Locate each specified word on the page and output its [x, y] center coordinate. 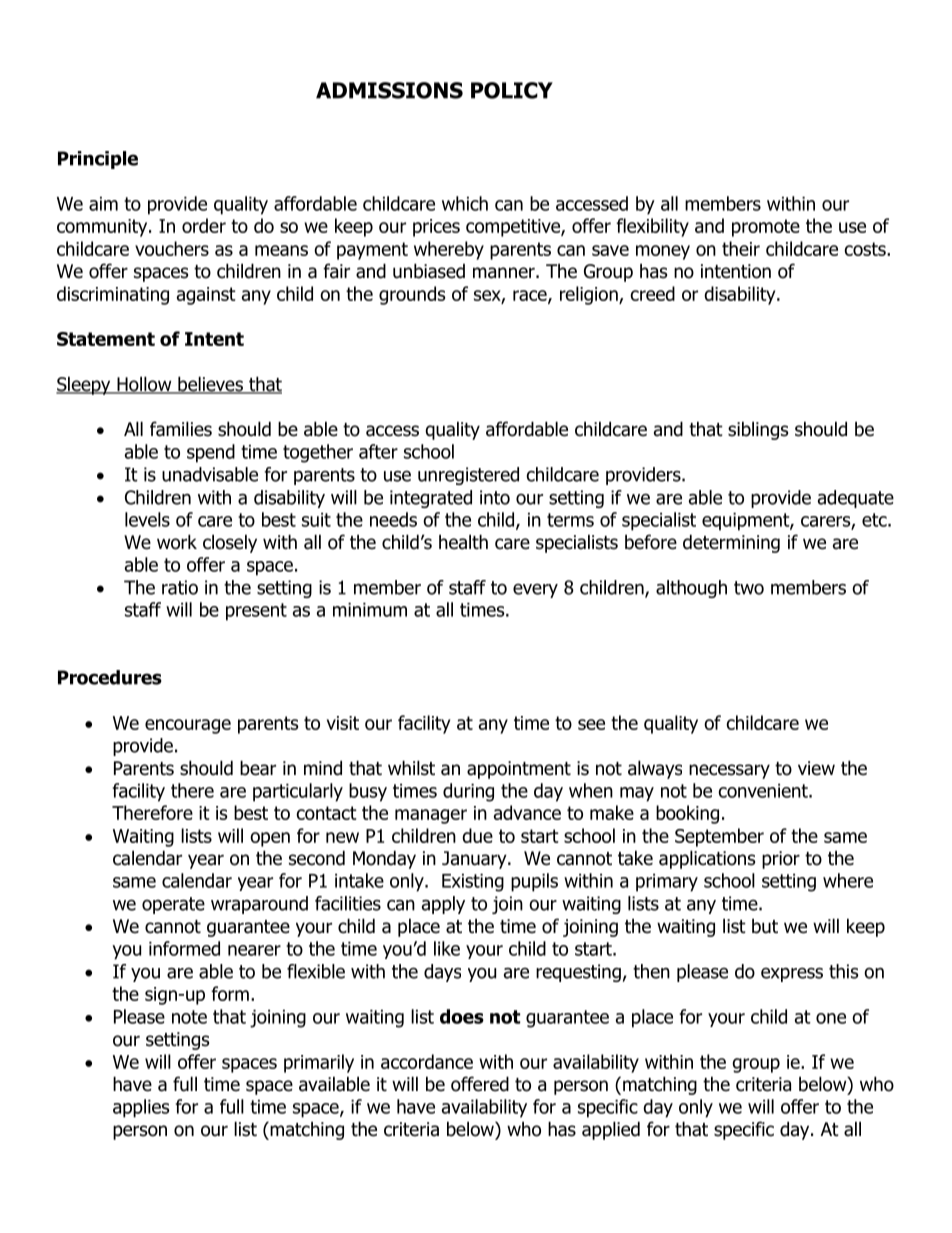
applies [141, 1108]
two [749, 588]
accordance [427, 1061]
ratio [180, 587]
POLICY [512, 90]
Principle [98, 160]
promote [766, 228]
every [535, 590]
